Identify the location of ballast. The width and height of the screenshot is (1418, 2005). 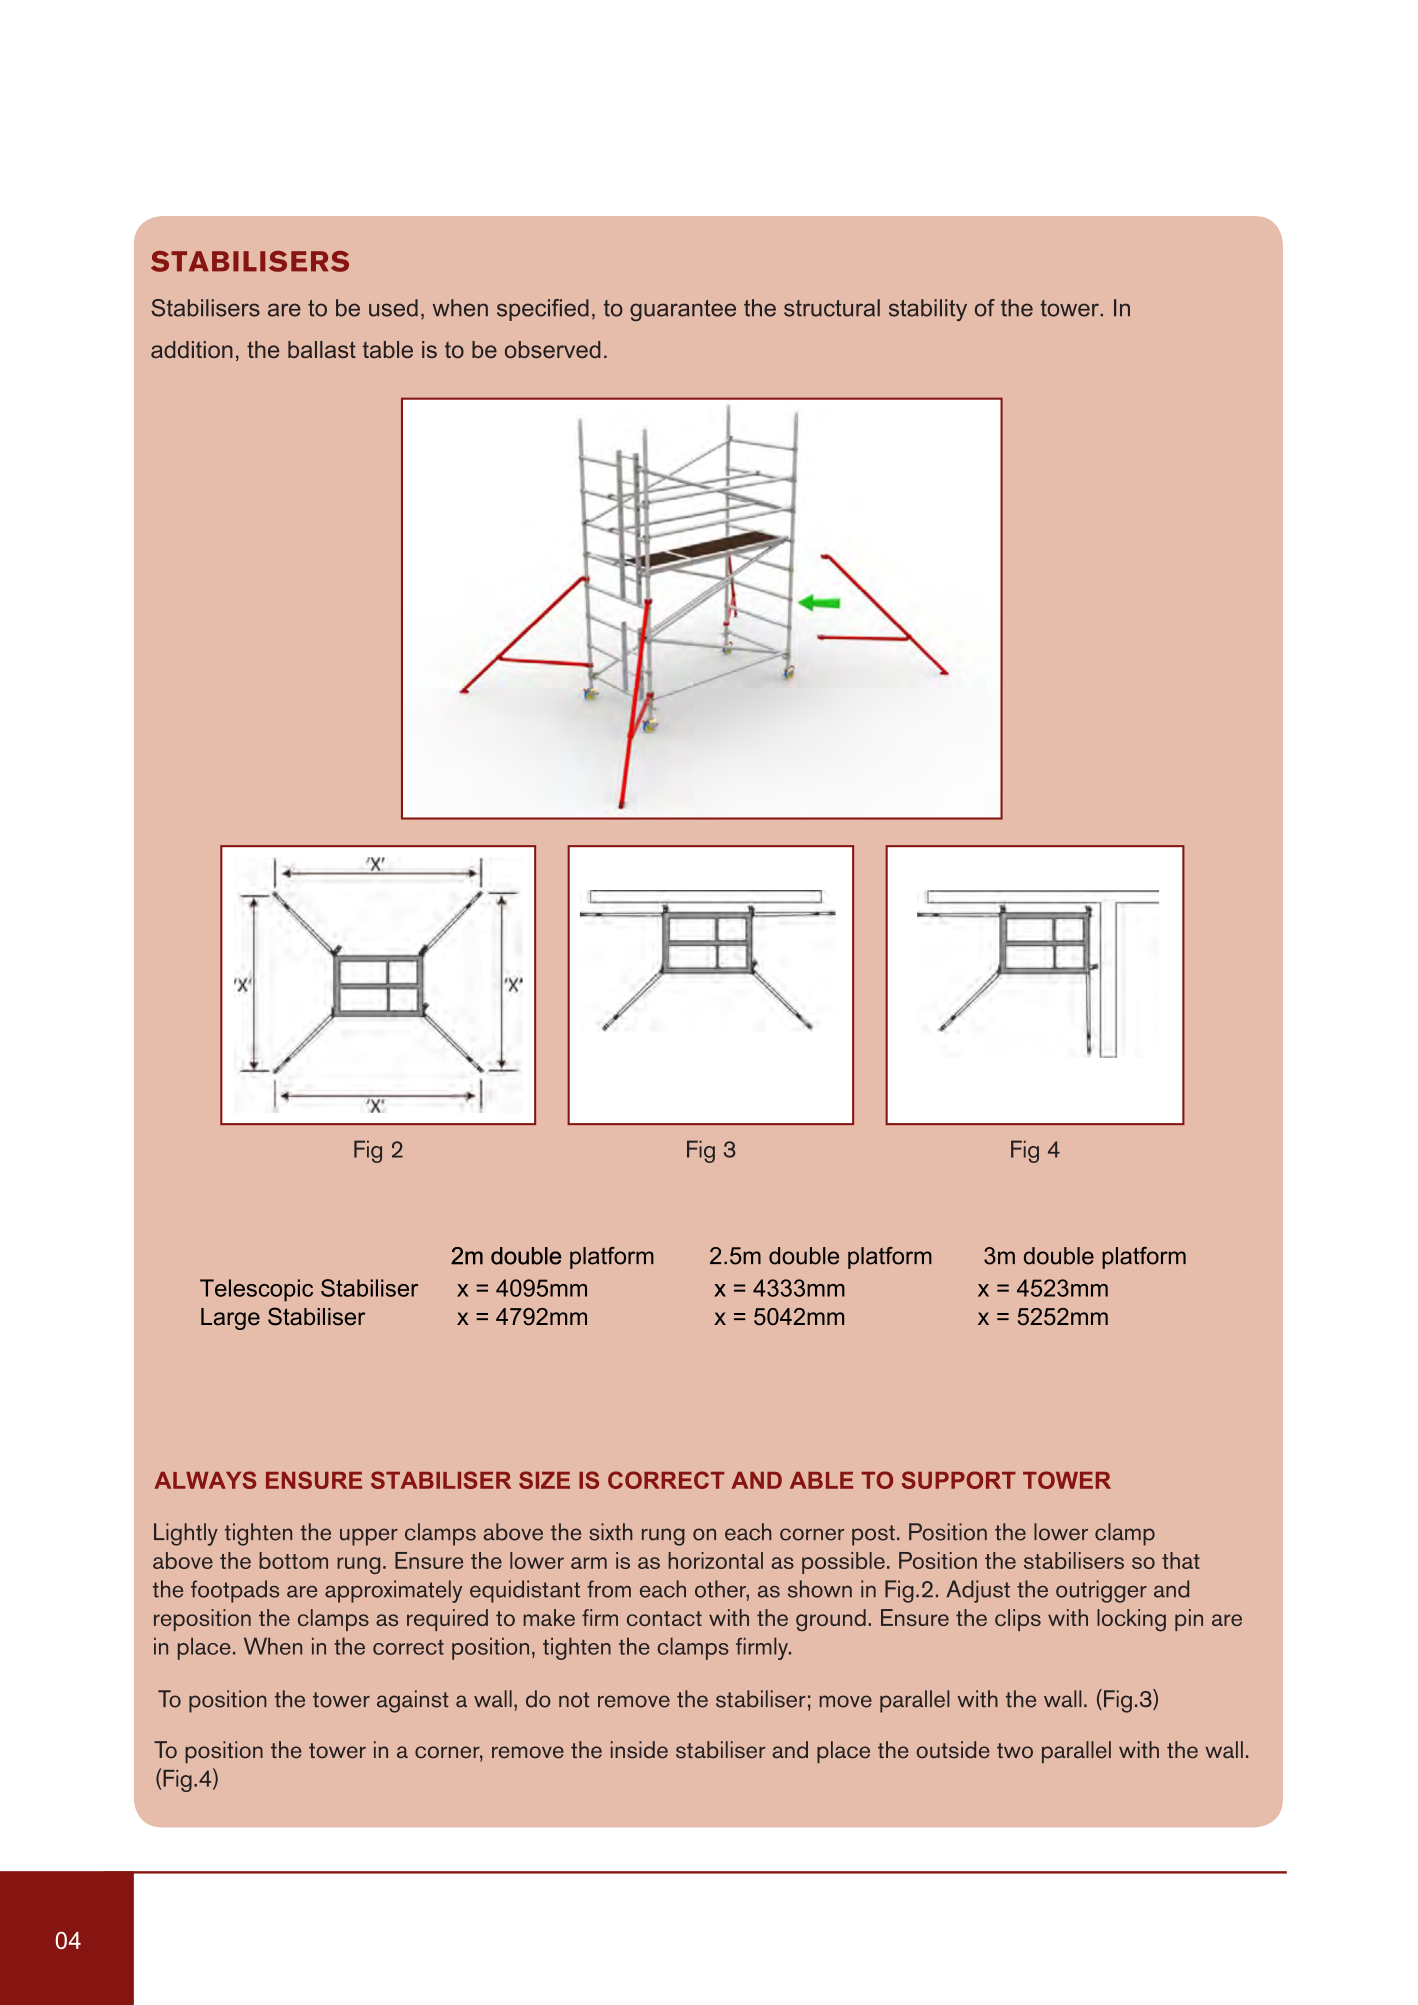
(322, 349).
